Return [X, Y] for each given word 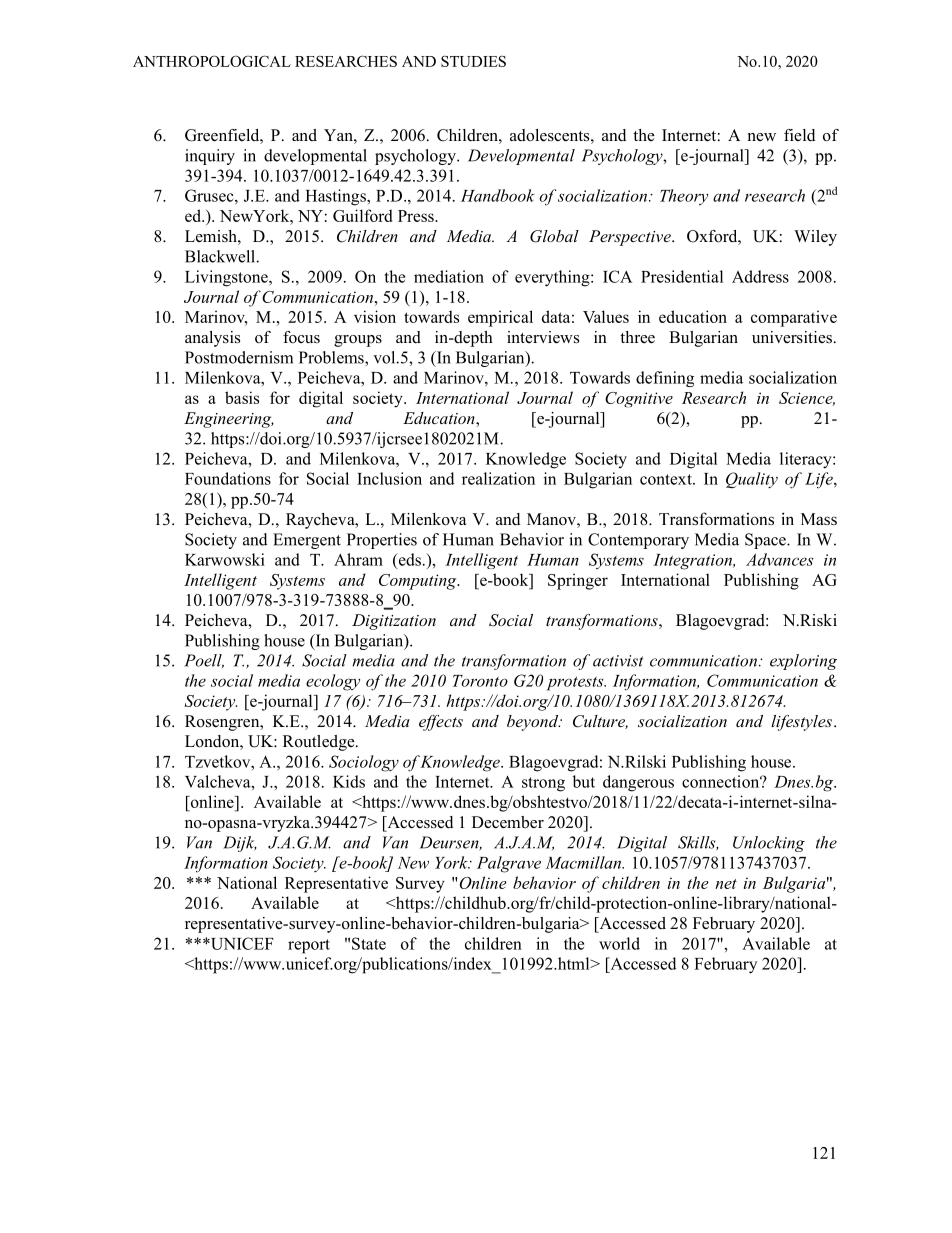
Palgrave [509, 864]
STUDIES [473, 61]
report [309, 946]
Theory [684, 197]
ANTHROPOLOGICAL [212, 61]
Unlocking [769, 844]
